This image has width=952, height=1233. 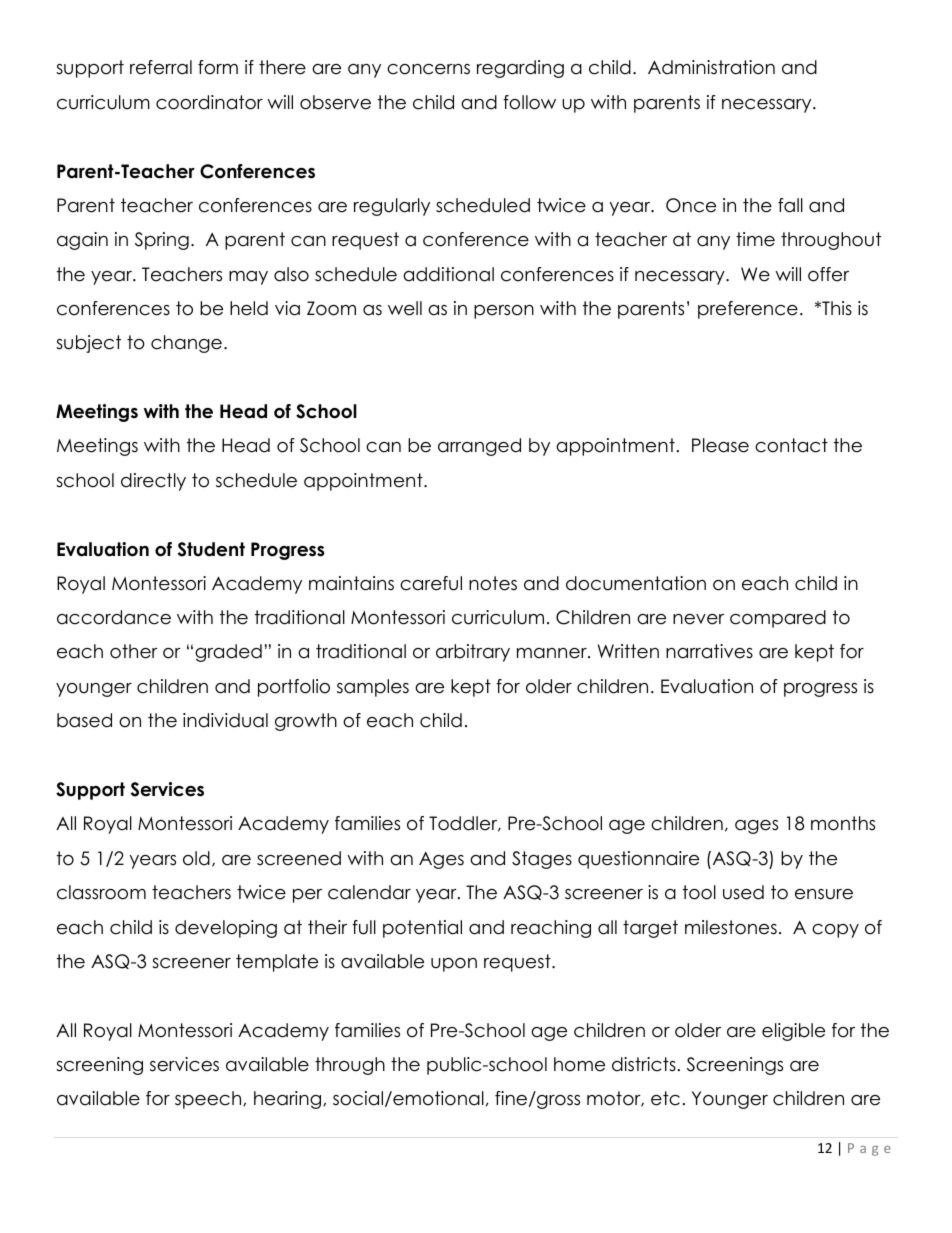 What do you see at coordinates (529, 102) in the image?
I see `follow` at bounding box center [529, 102].
